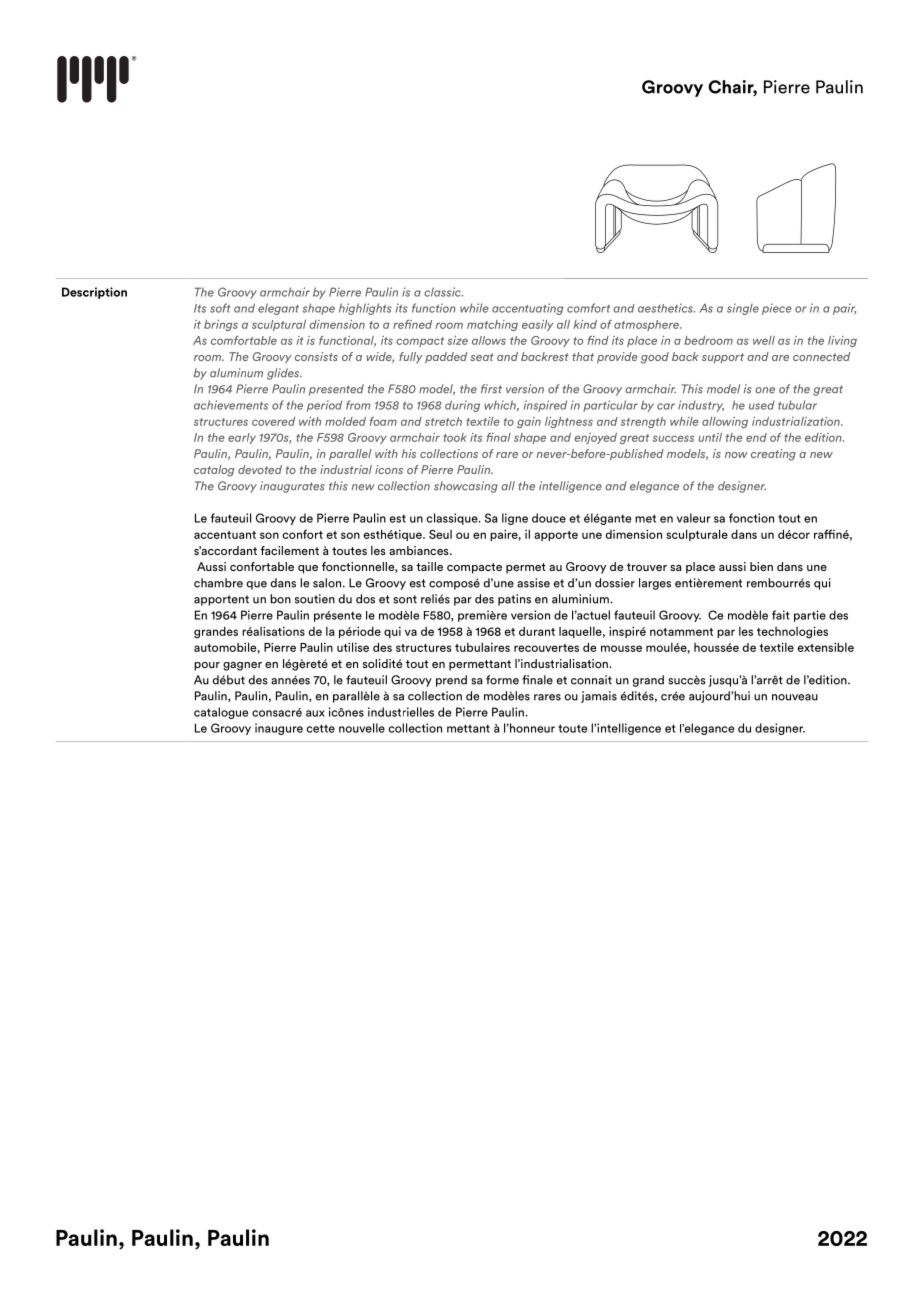 This screenshot has height=1308, width=924. What do you see at coordinates (743, 309) in the screenshot?
I see `single` at bounding box center [743, 309].
